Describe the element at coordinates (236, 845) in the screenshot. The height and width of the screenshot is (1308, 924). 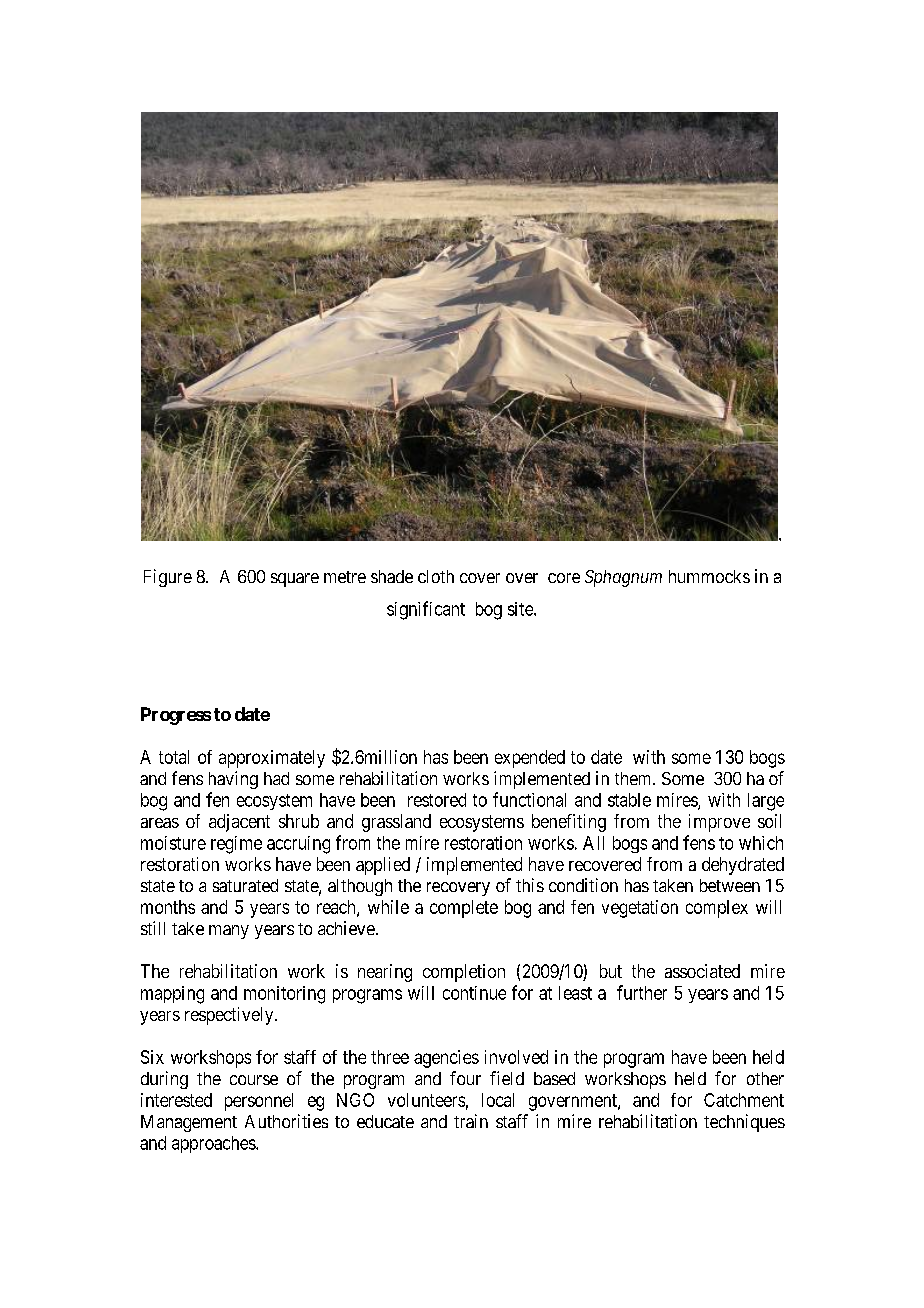
I see `regime` at that location.
